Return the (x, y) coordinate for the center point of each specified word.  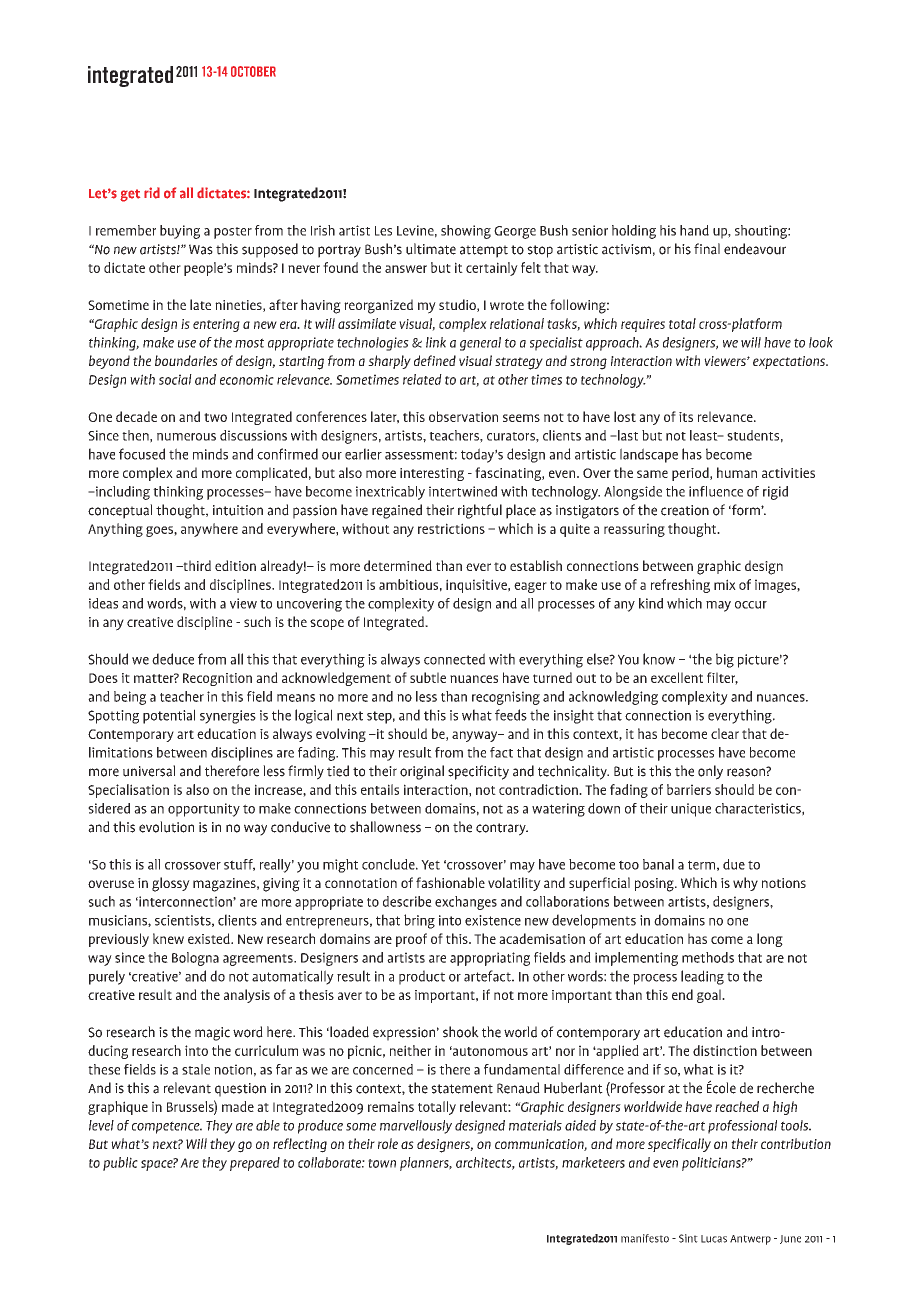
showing (466, 232)
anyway (476, 736)
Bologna (195, 959)
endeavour (755, 249)
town (382, 1163)
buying (180, 232)
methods (708, 957)
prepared (255, 1164)
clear (725, 733)
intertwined (463, 491)
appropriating (490, 959)
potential (169, 716)
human (737, 472)
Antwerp (750, 1240)
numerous (186, 437)
